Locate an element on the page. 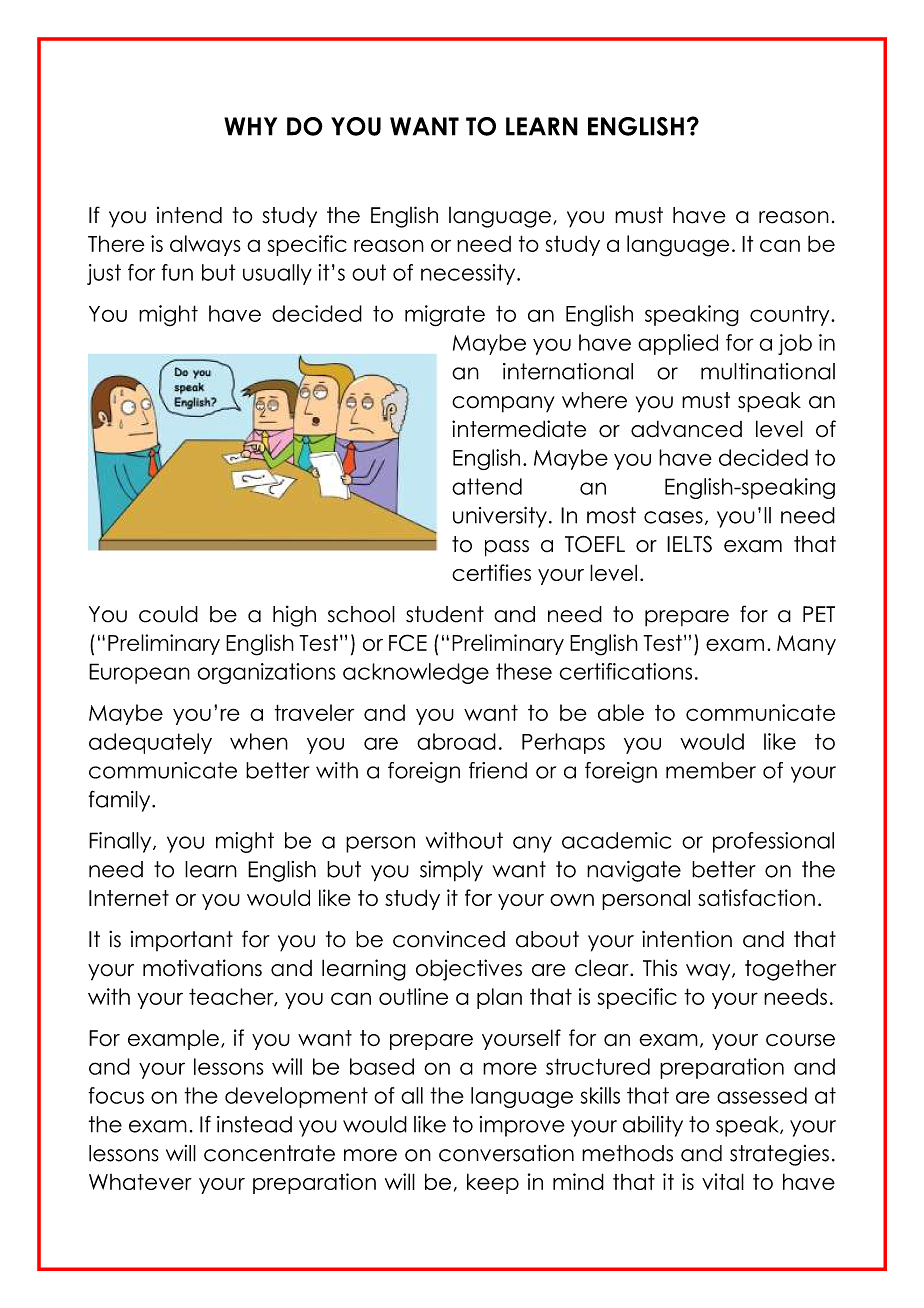  acknowledge is located at coordinates (416, 673).
